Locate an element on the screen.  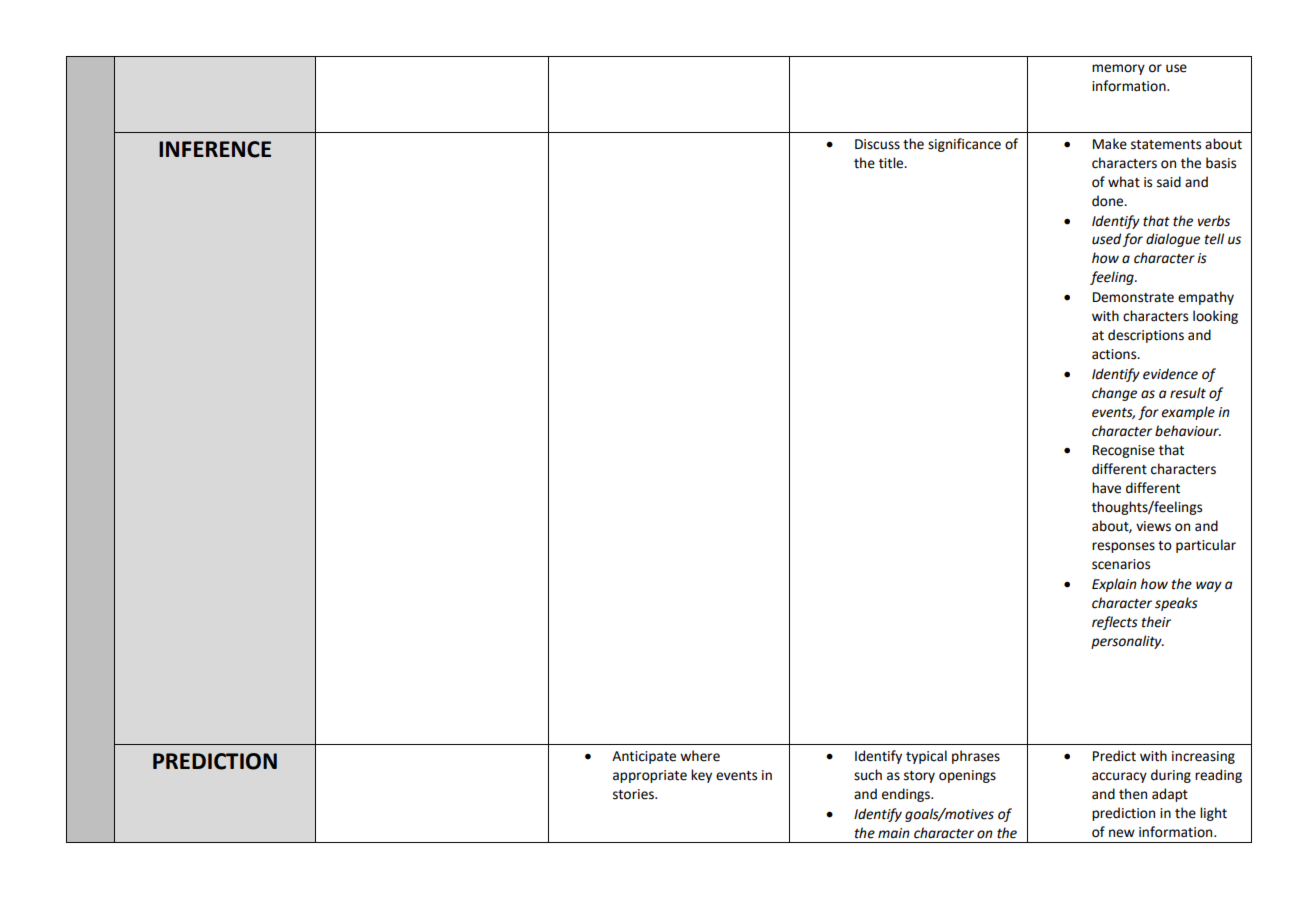
memory is located at coordinates (1118, 69).
